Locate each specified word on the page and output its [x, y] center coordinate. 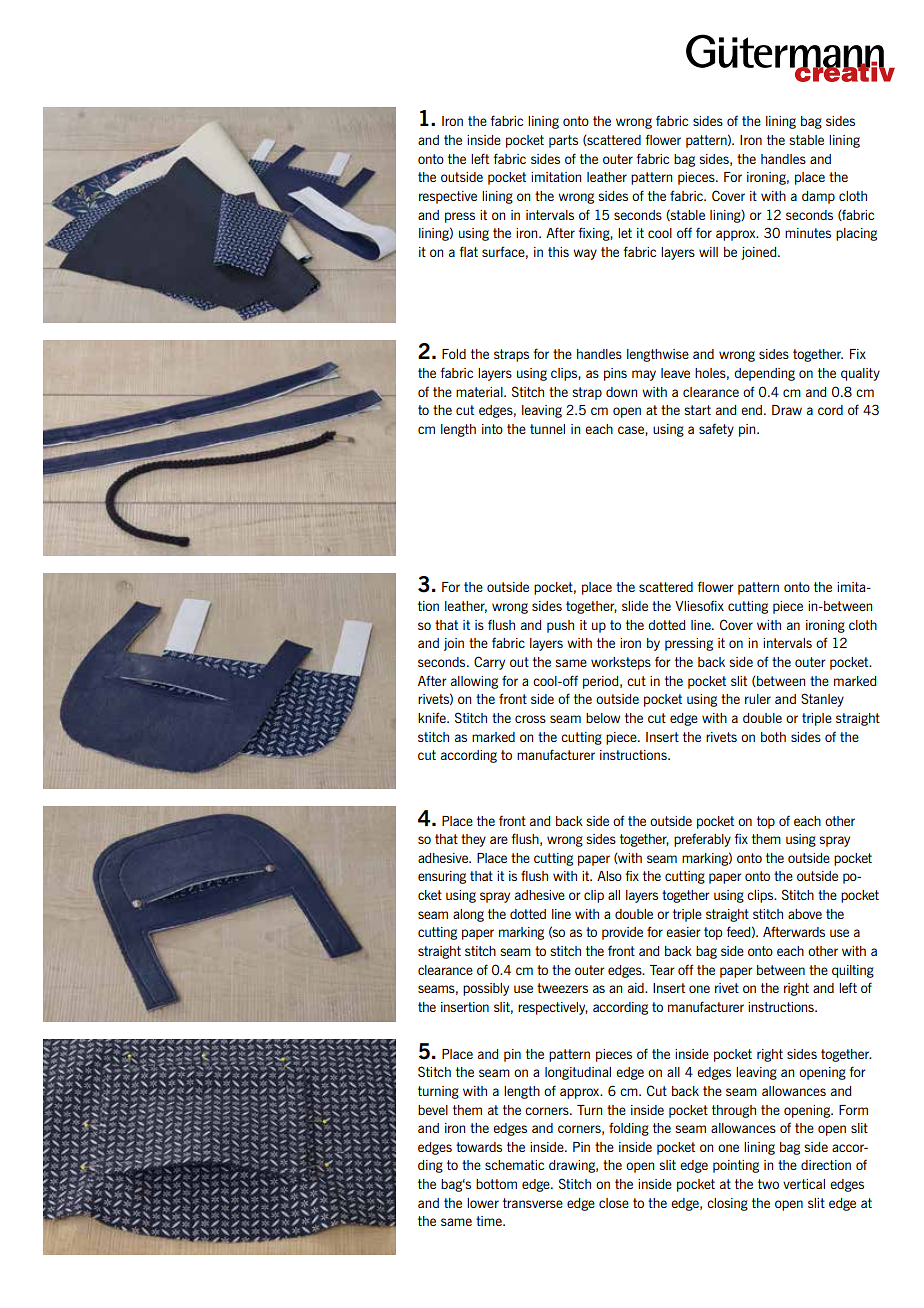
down [621, 392]
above [805, 914]
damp [818, 197]
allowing [474, 682]
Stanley [822, 700]
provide [622, 933]
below [603, 718]
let [625, 233]
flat [468, 251]
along [468, 915]
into [492, 429]
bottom [496, 1184]
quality [860, 374]
